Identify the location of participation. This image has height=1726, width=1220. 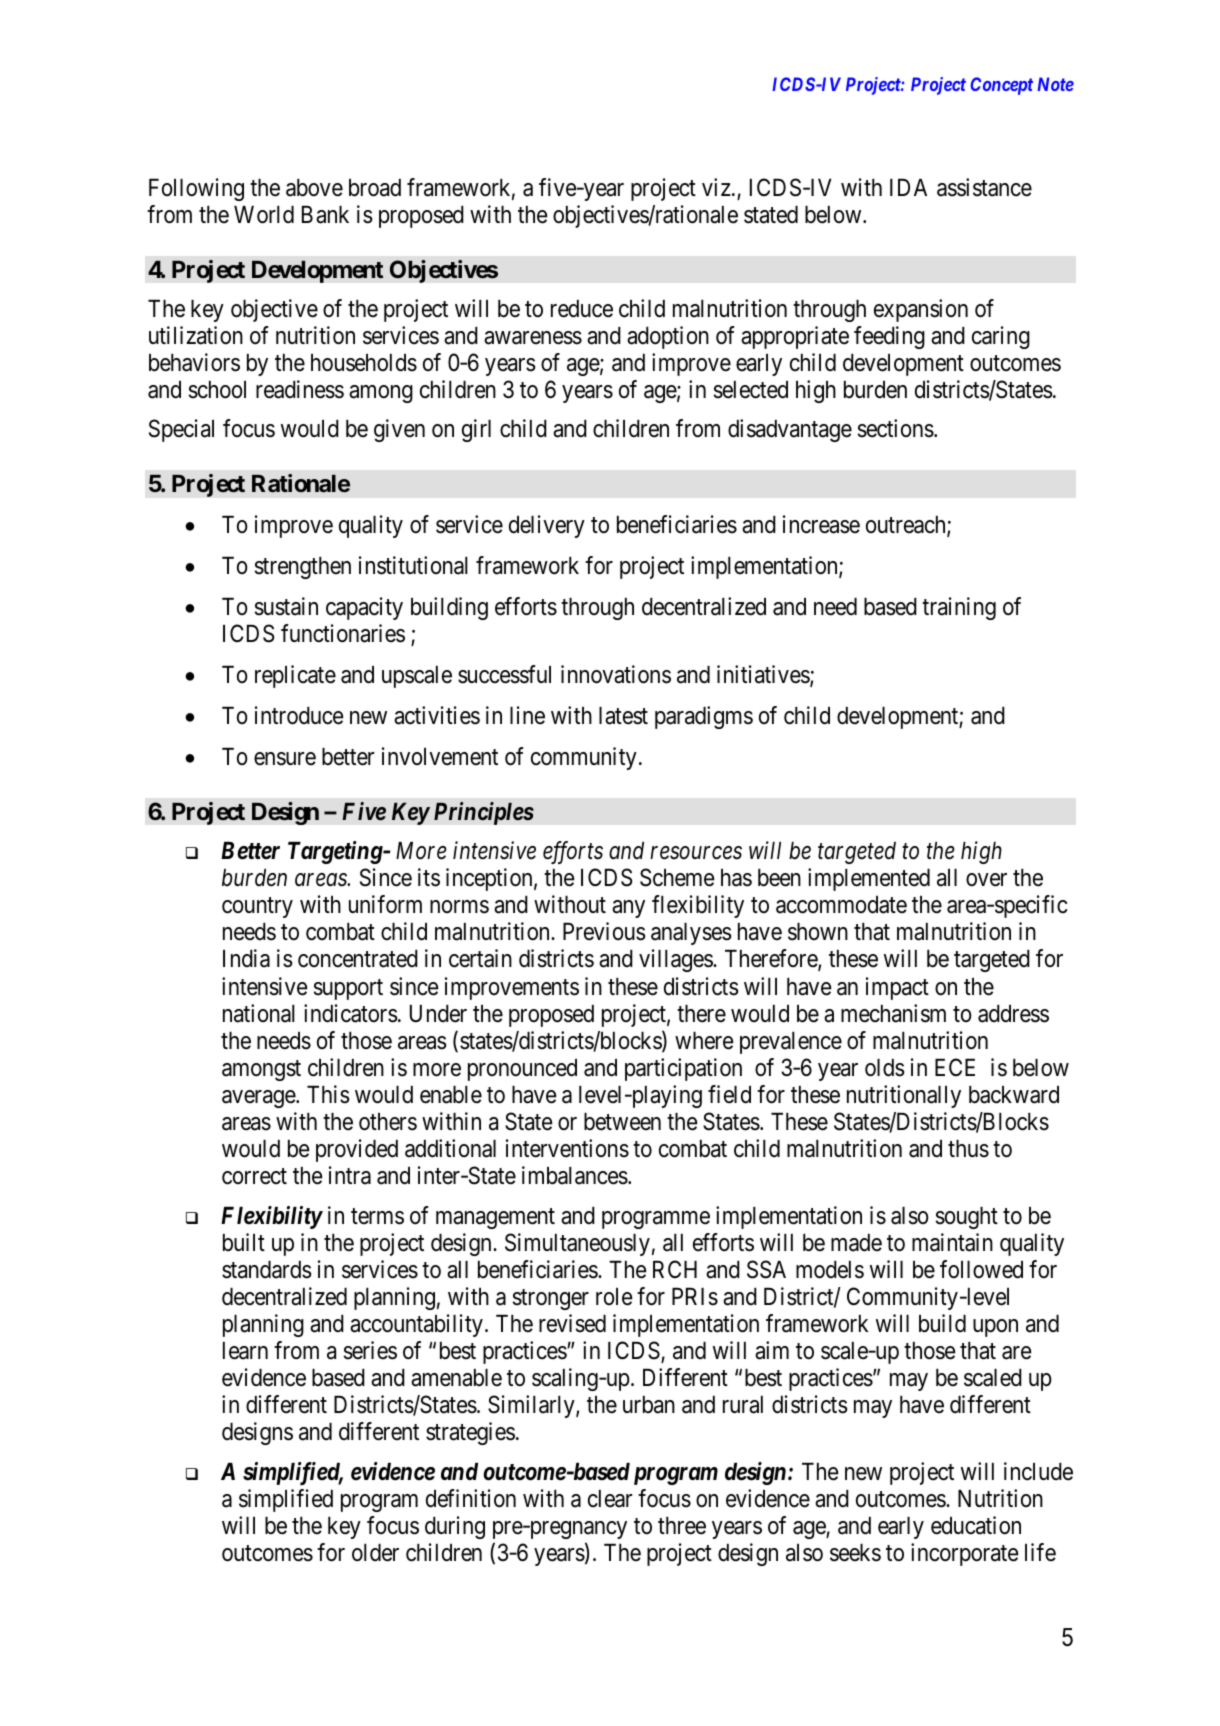
(683, 1069).
